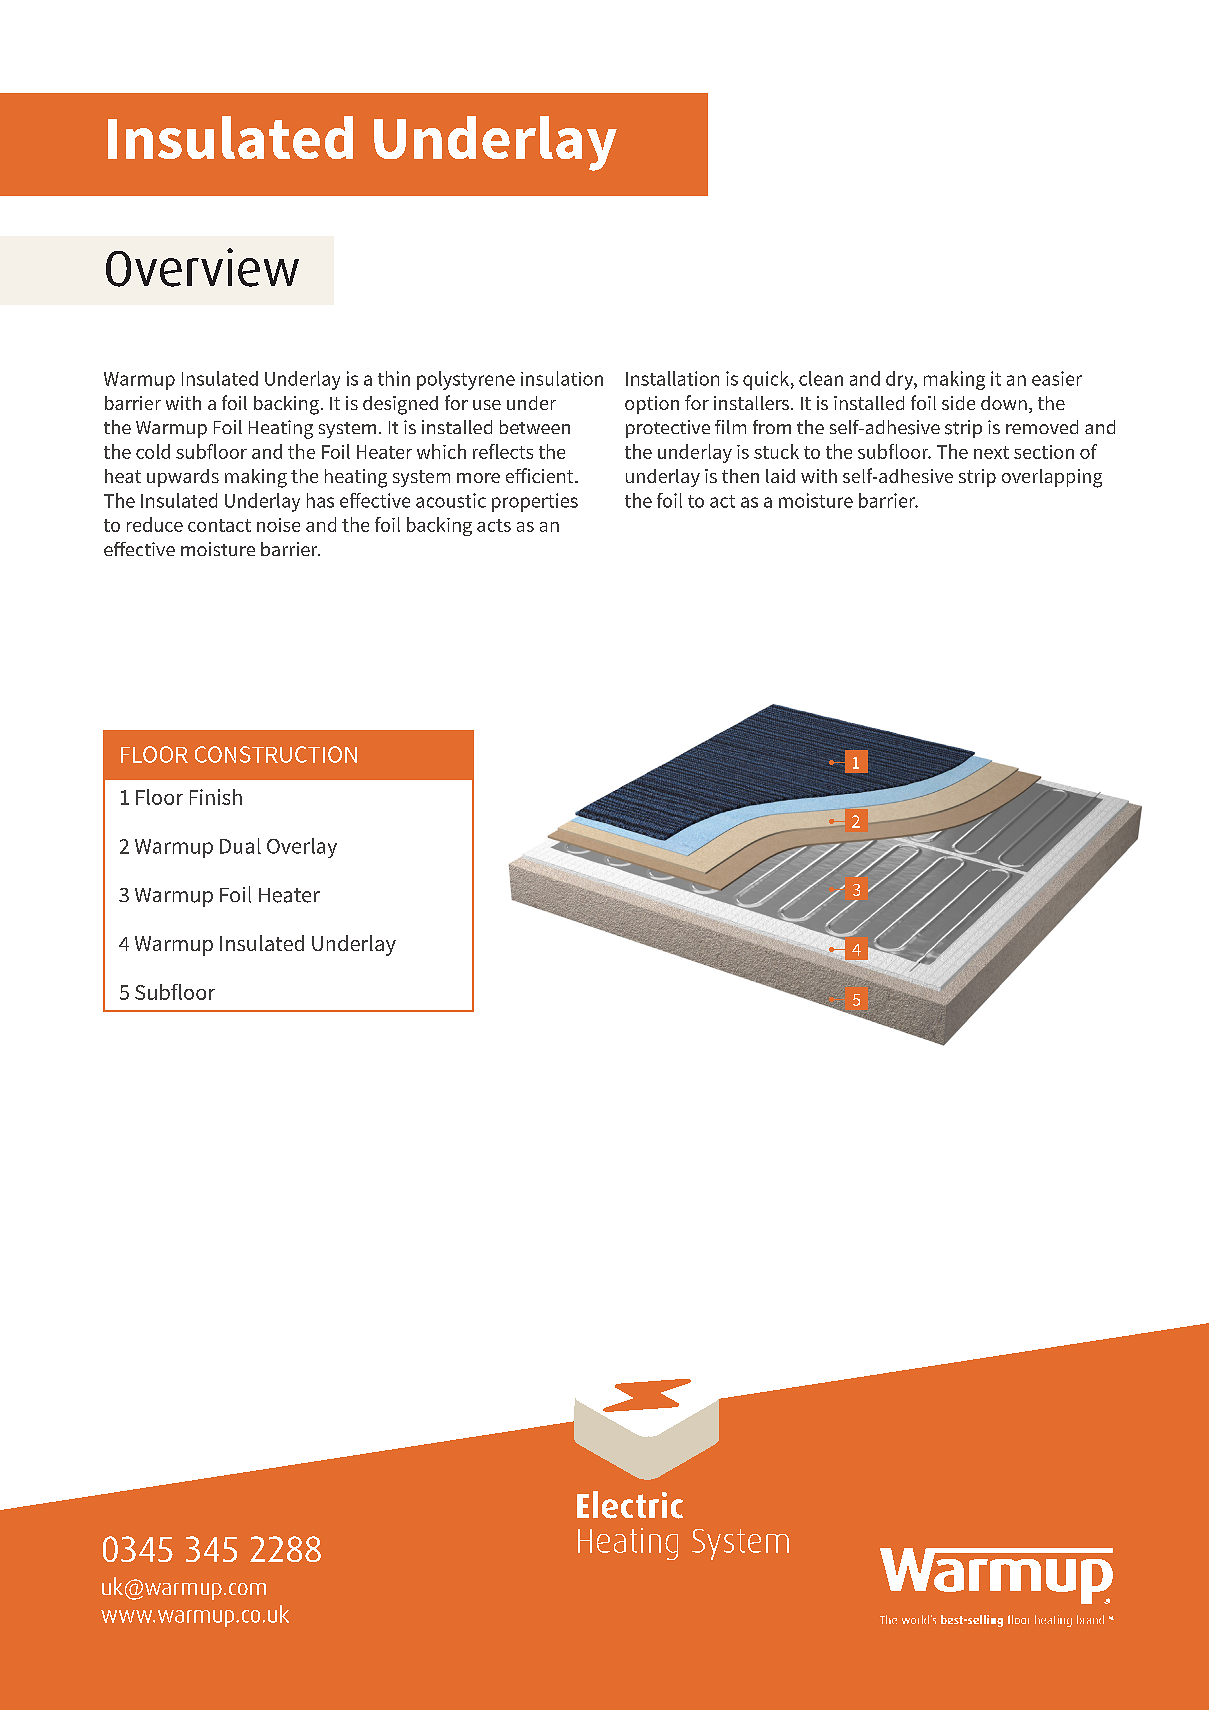 The width and height of the page is (1209, 1710). Describe the element at coordinates (202, 267) in the page. I see `Overview` at that location.
